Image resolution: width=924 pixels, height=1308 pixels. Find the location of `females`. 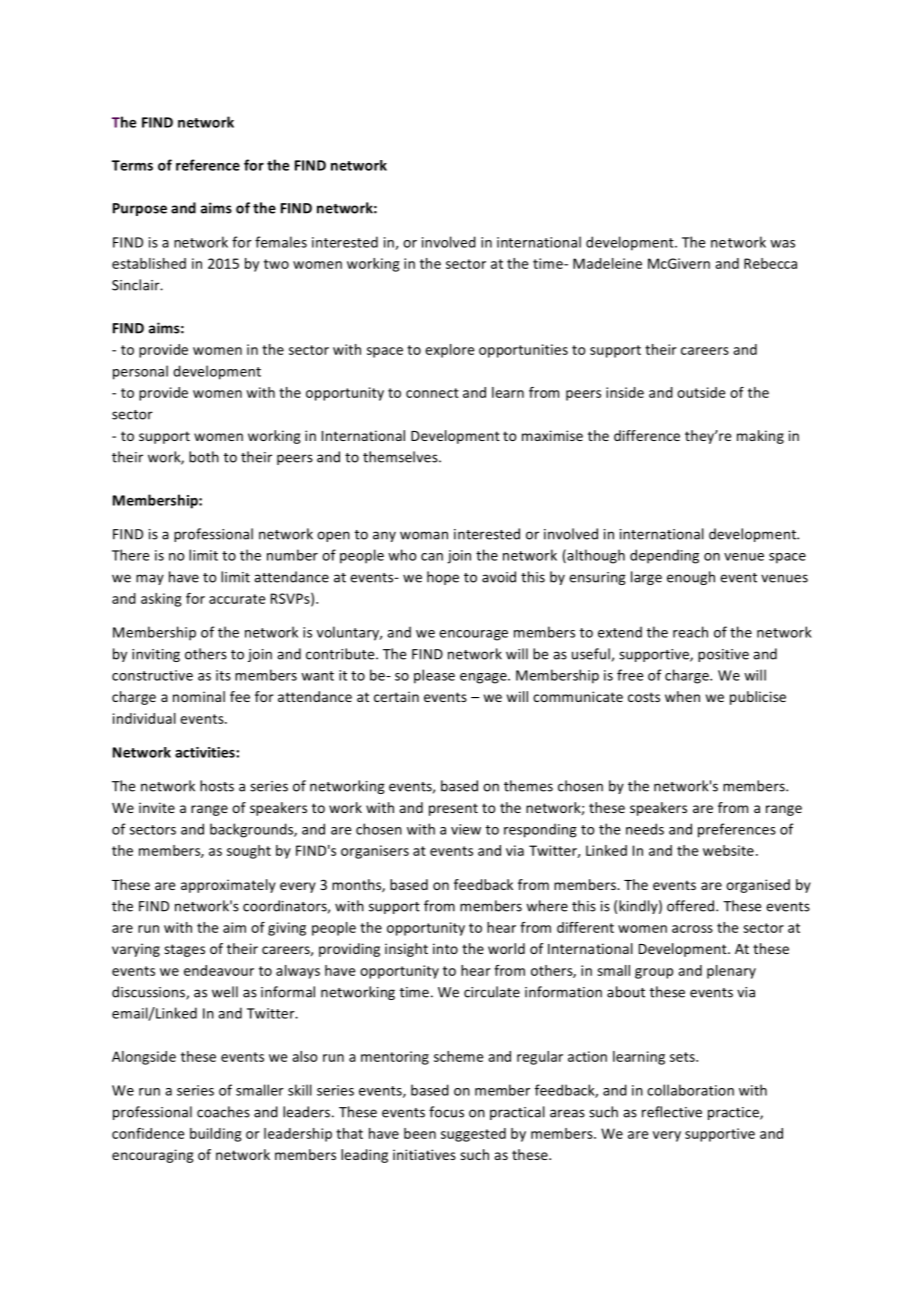

females is located at coordinates (281, 242).
